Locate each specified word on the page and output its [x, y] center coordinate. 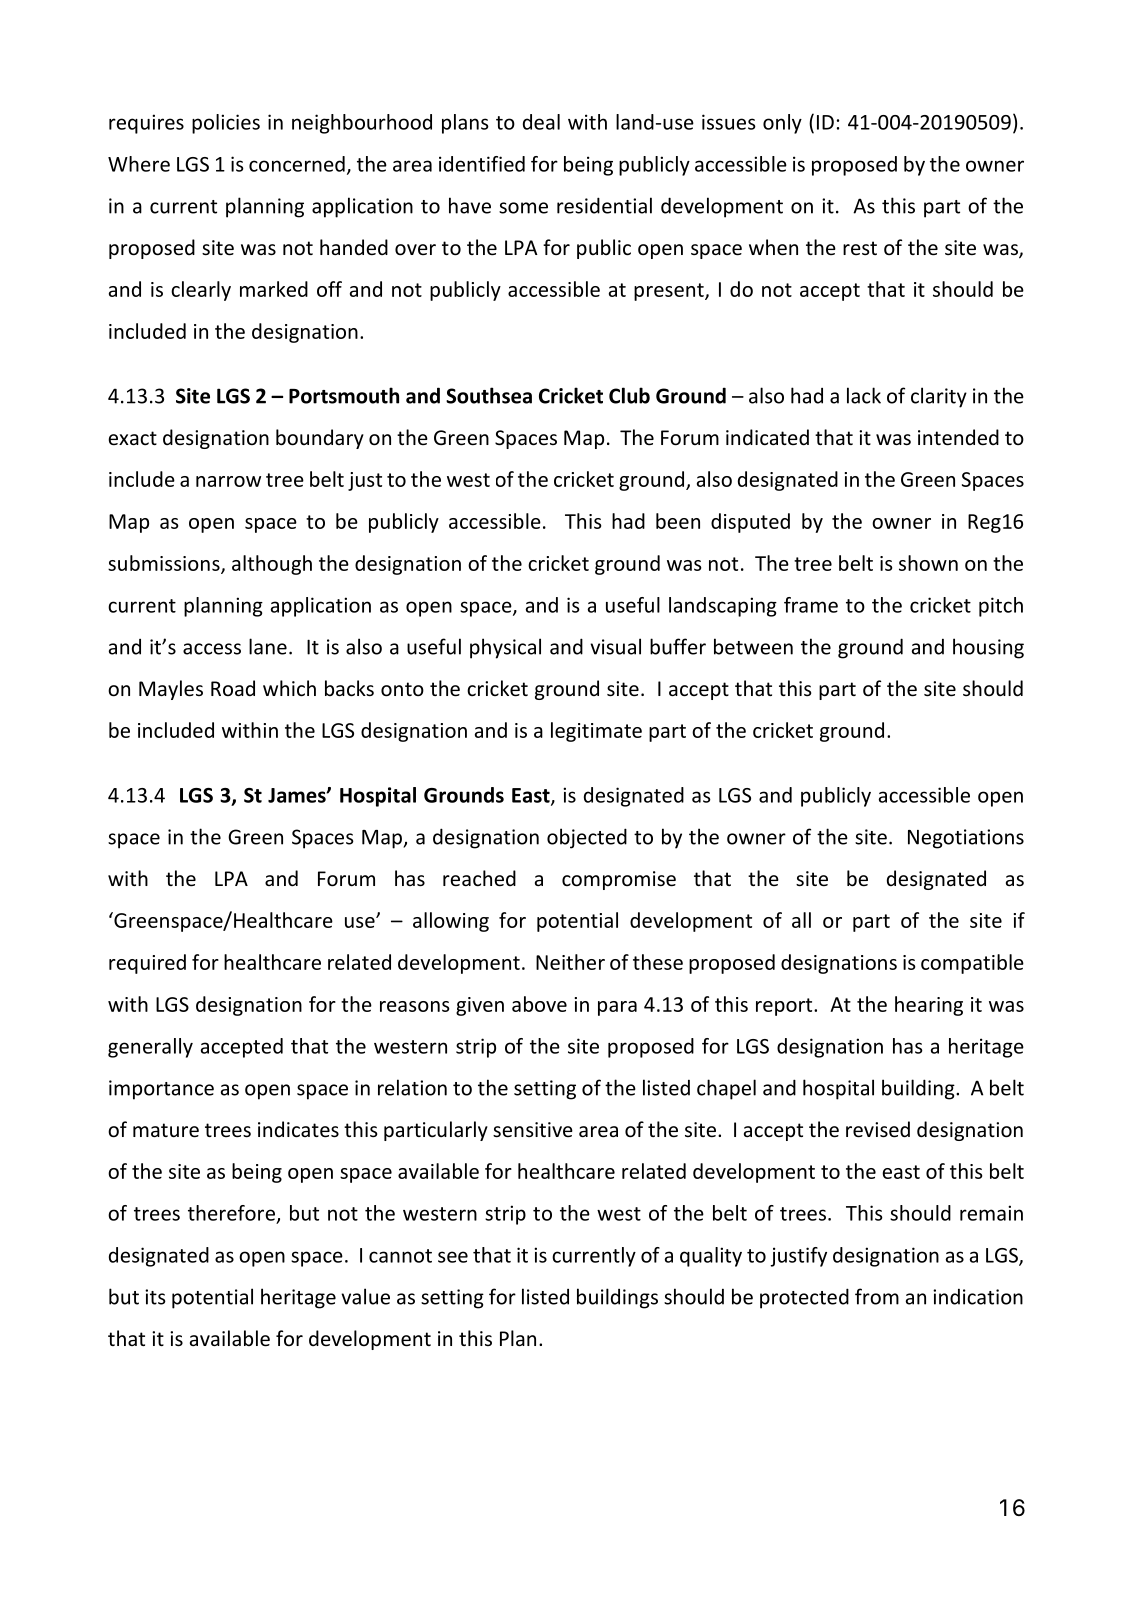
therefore [231, 1213]
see [453, 1257]
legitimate [596, 732]
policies [226, 124]
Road [233, 688]
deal [541, 122]
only [782, 124]
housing [988, 648]
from [877, 1296]
